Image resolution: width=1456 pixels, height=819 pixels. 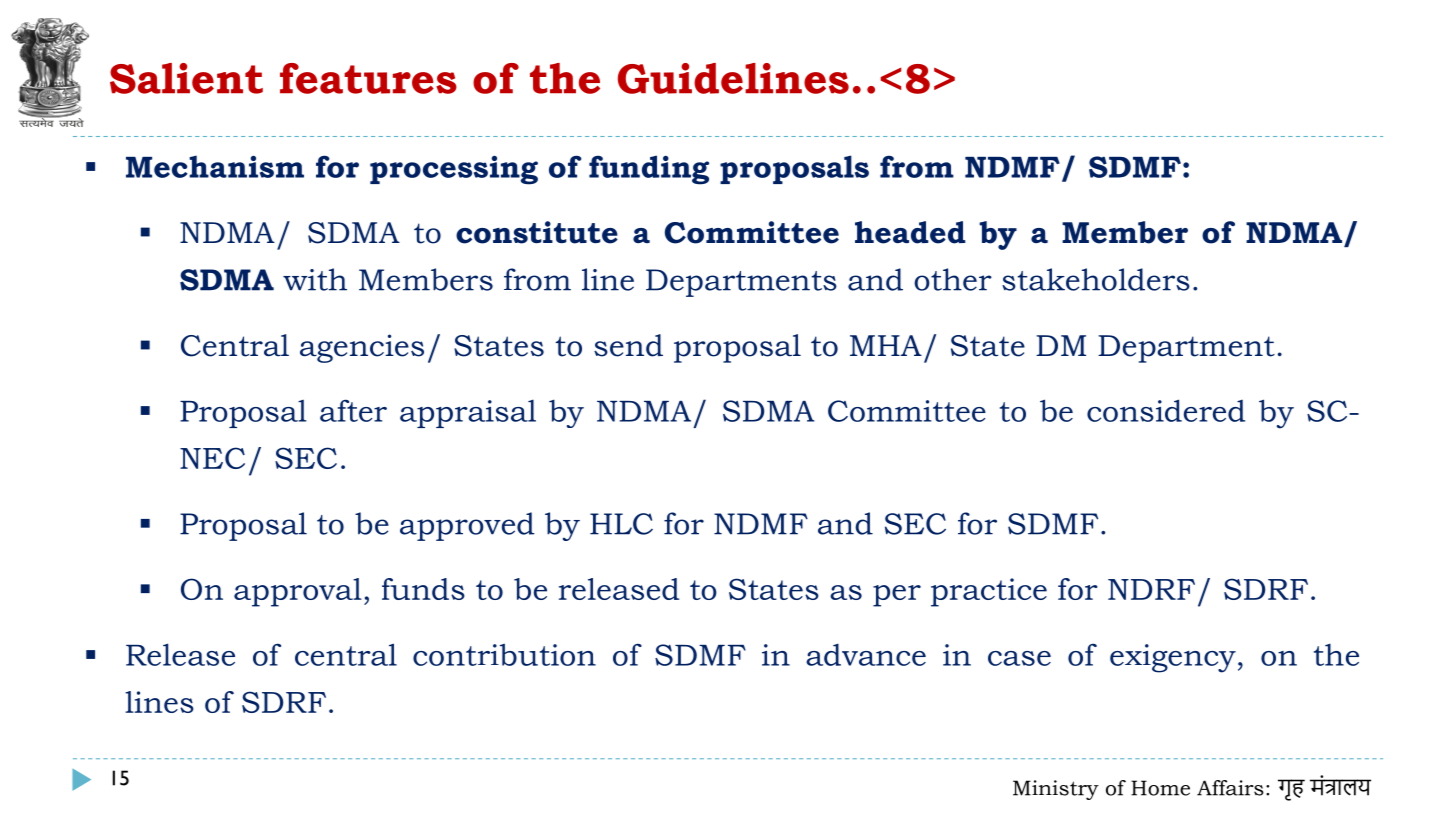 I want to click on features, so click(x=368, y=78).
